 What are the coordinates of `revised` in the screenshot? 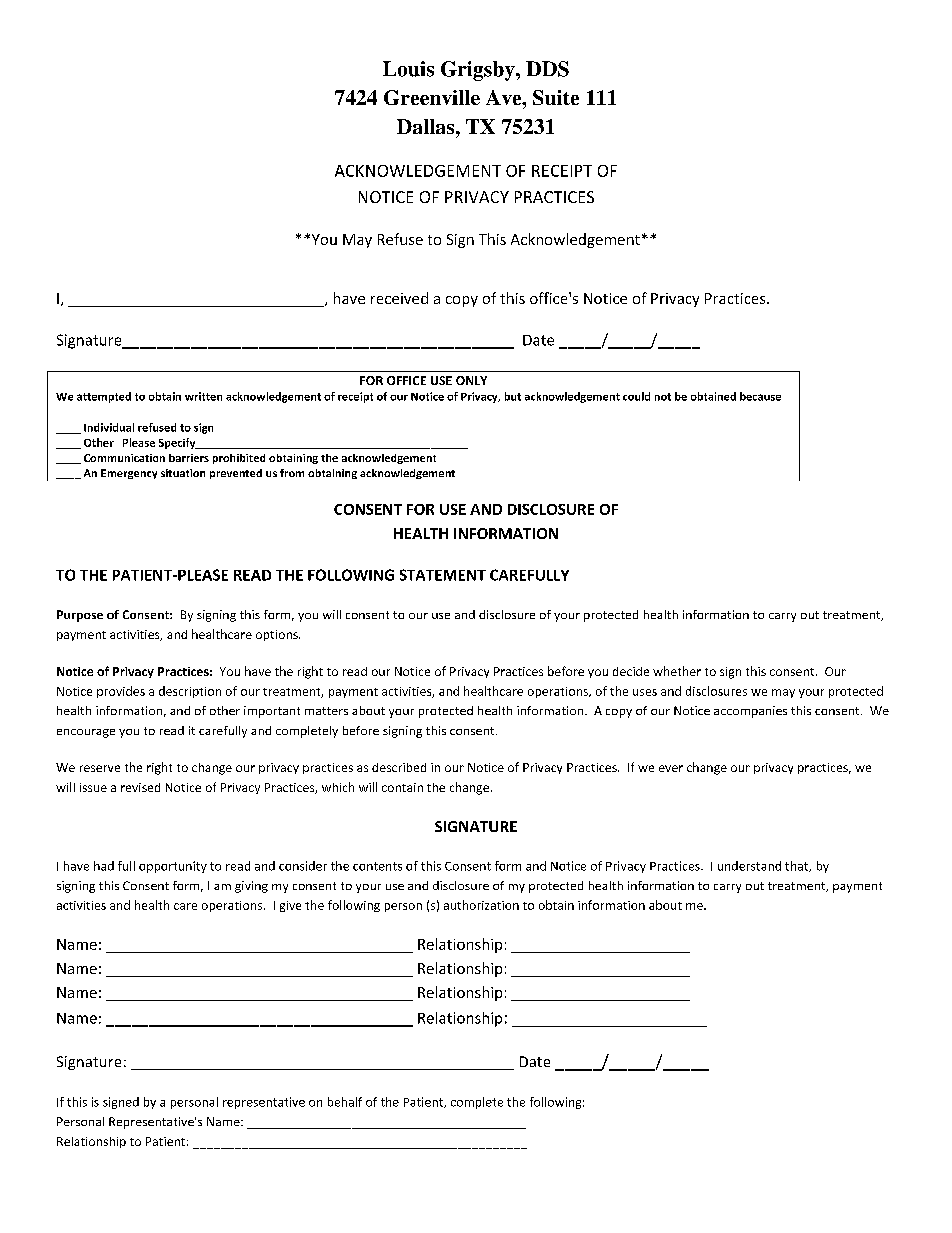 It's located at (140, 787).
